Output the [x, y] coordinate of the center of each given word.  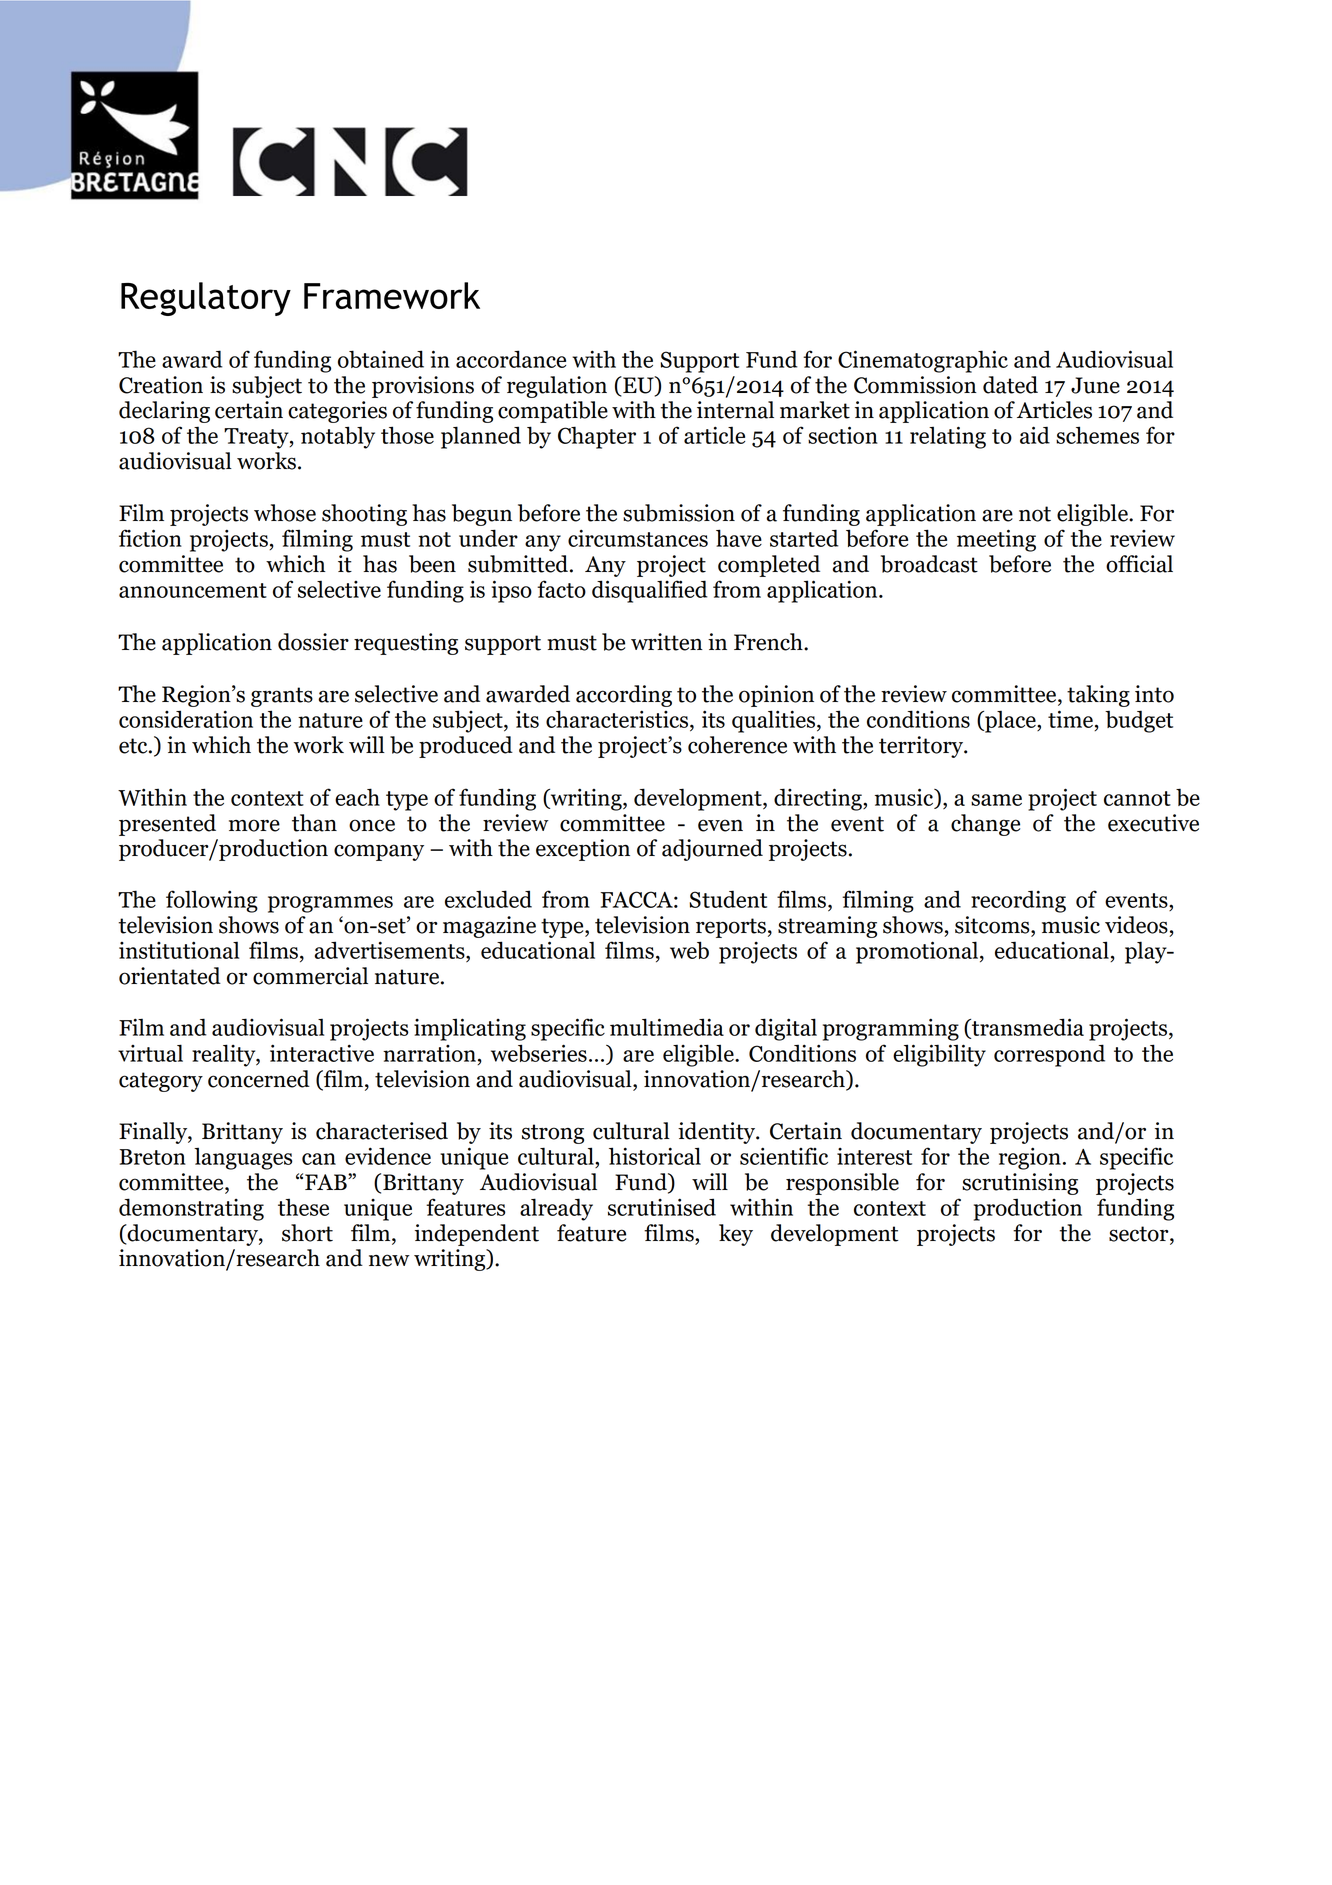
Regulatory [206, 299]
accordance [511, 359]
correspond [1049, 1055]
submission [679, 513]
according [624, 696]
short [307, 1233]
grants [282, 697]
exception [583, 850]
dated [1010, 385]
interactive [322, 1053]
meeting [996, 540]
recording [1018, 901]
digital [786, 1029]
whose [285, 513]
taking [1098, 696]
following [212, 901]
